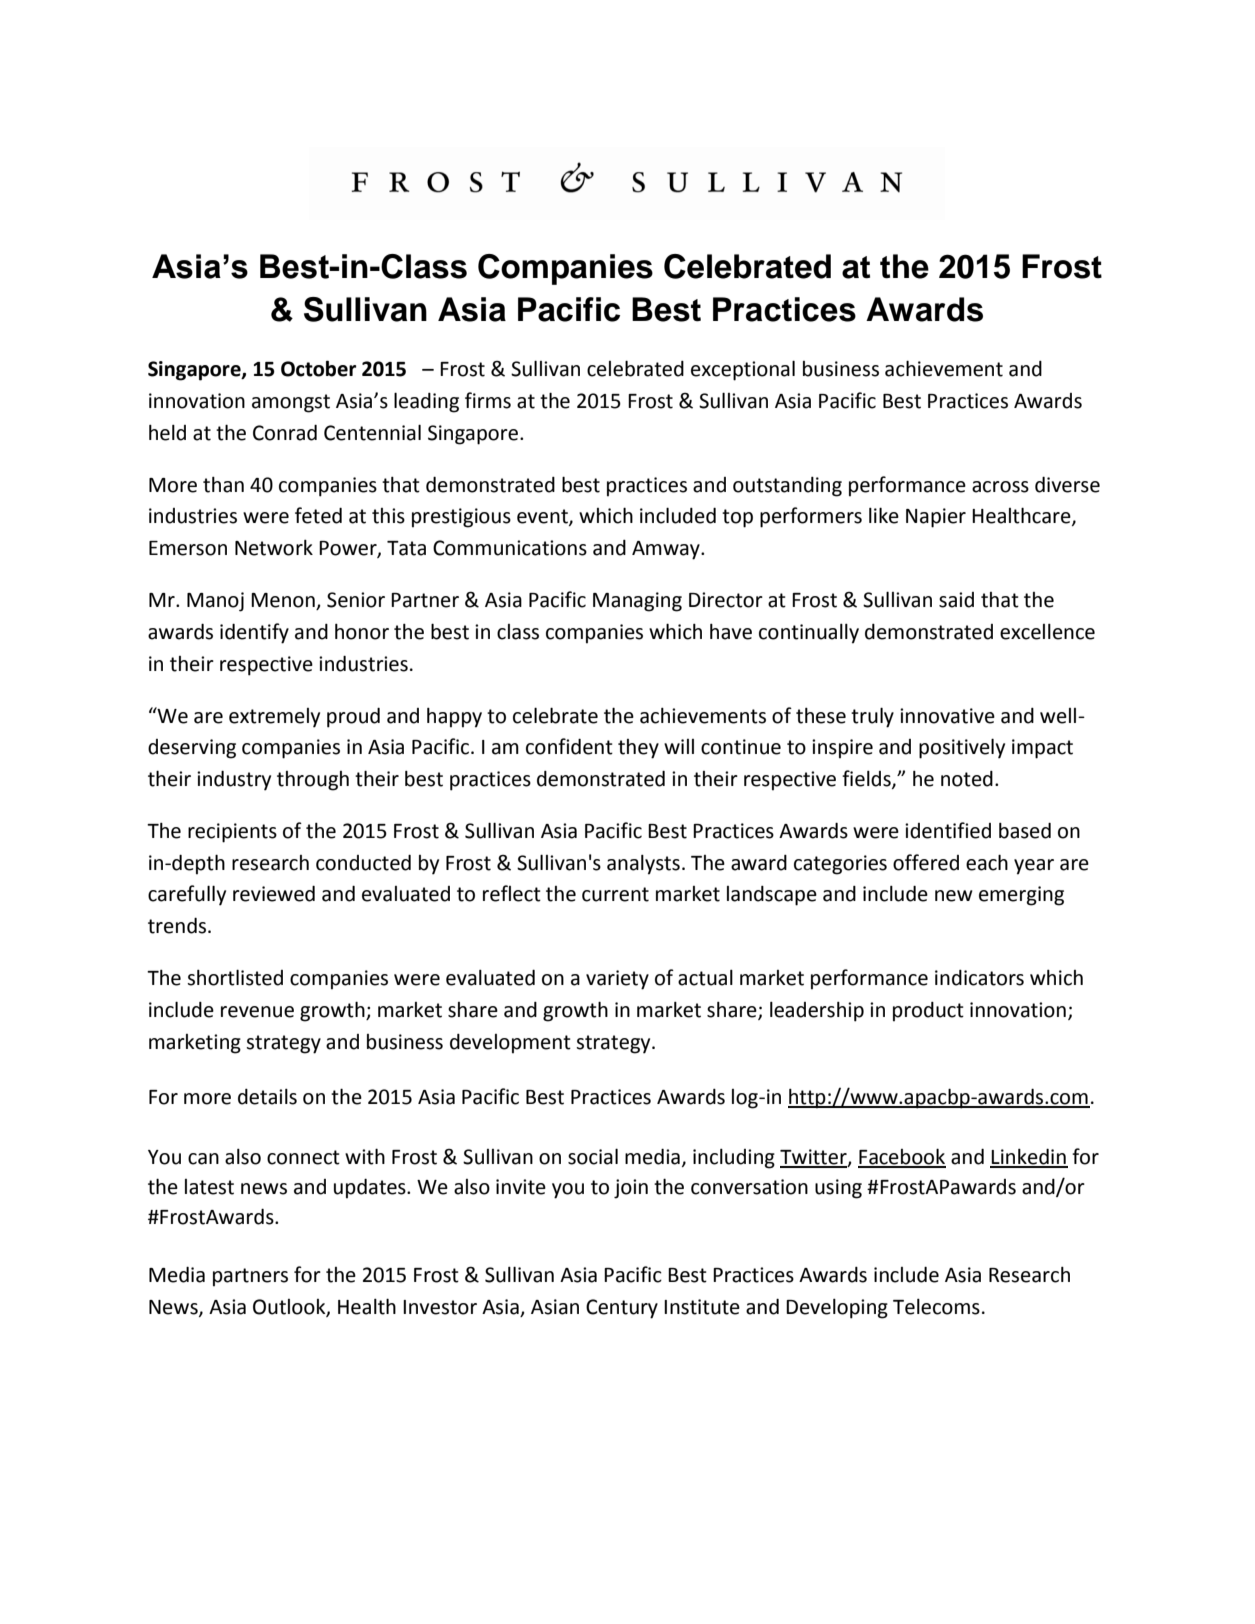  What do you see at coordinates (284, 601) in the screenshot?
I see `Menon` at bounding box center [284, 601].
